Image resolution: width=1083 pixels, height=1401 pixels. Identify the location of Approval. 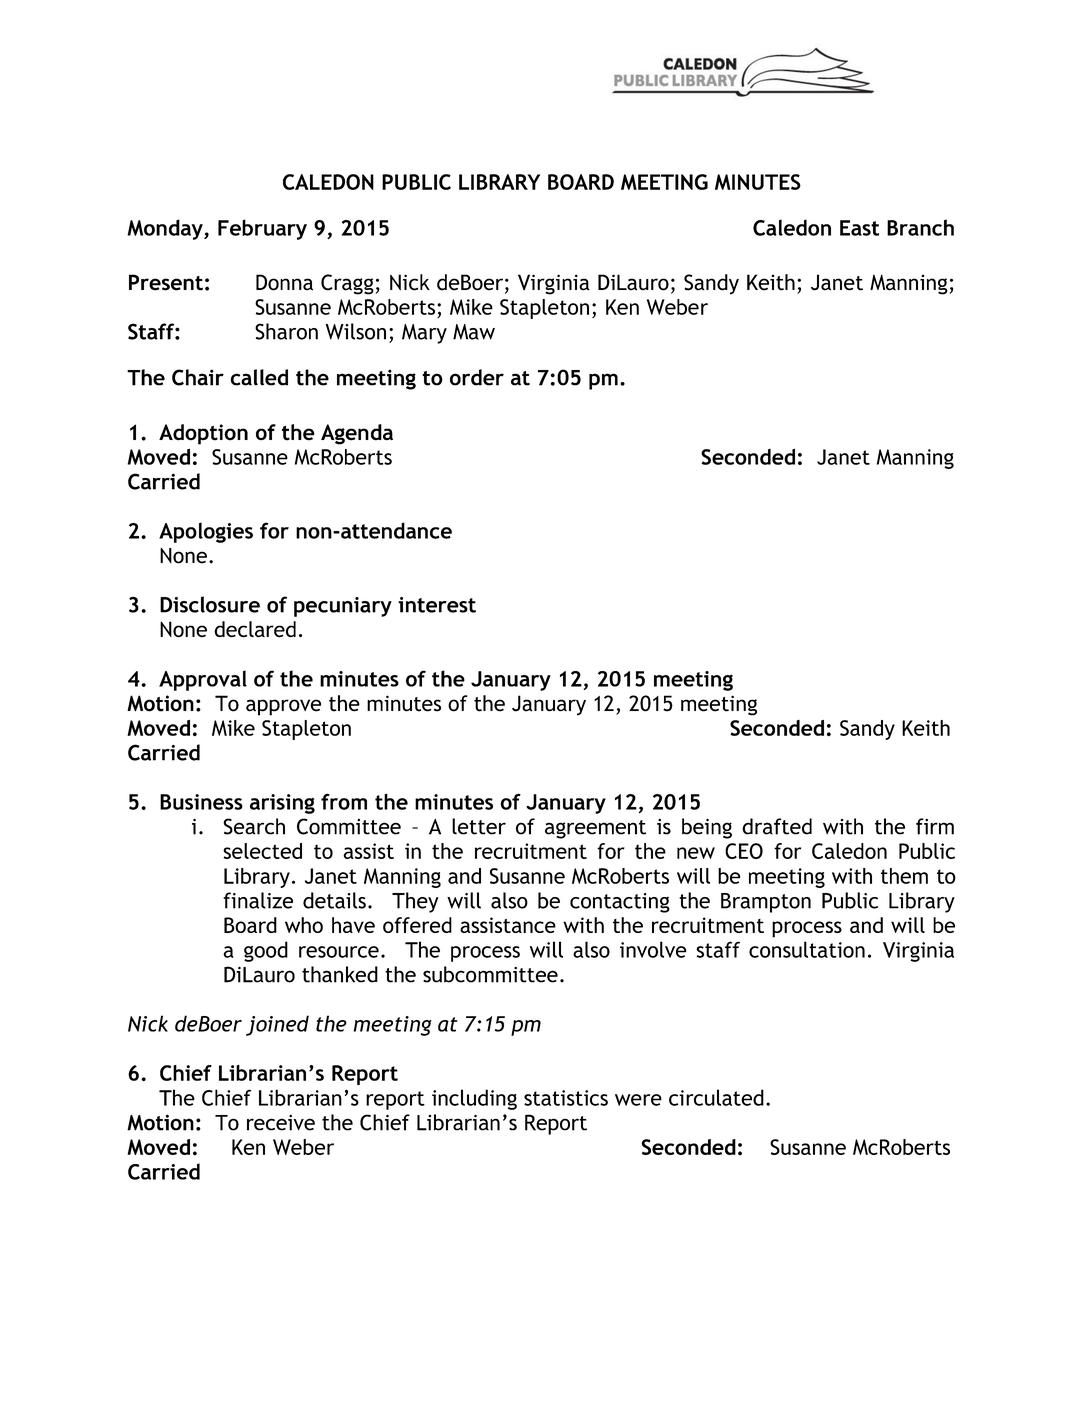
(203, 680).
